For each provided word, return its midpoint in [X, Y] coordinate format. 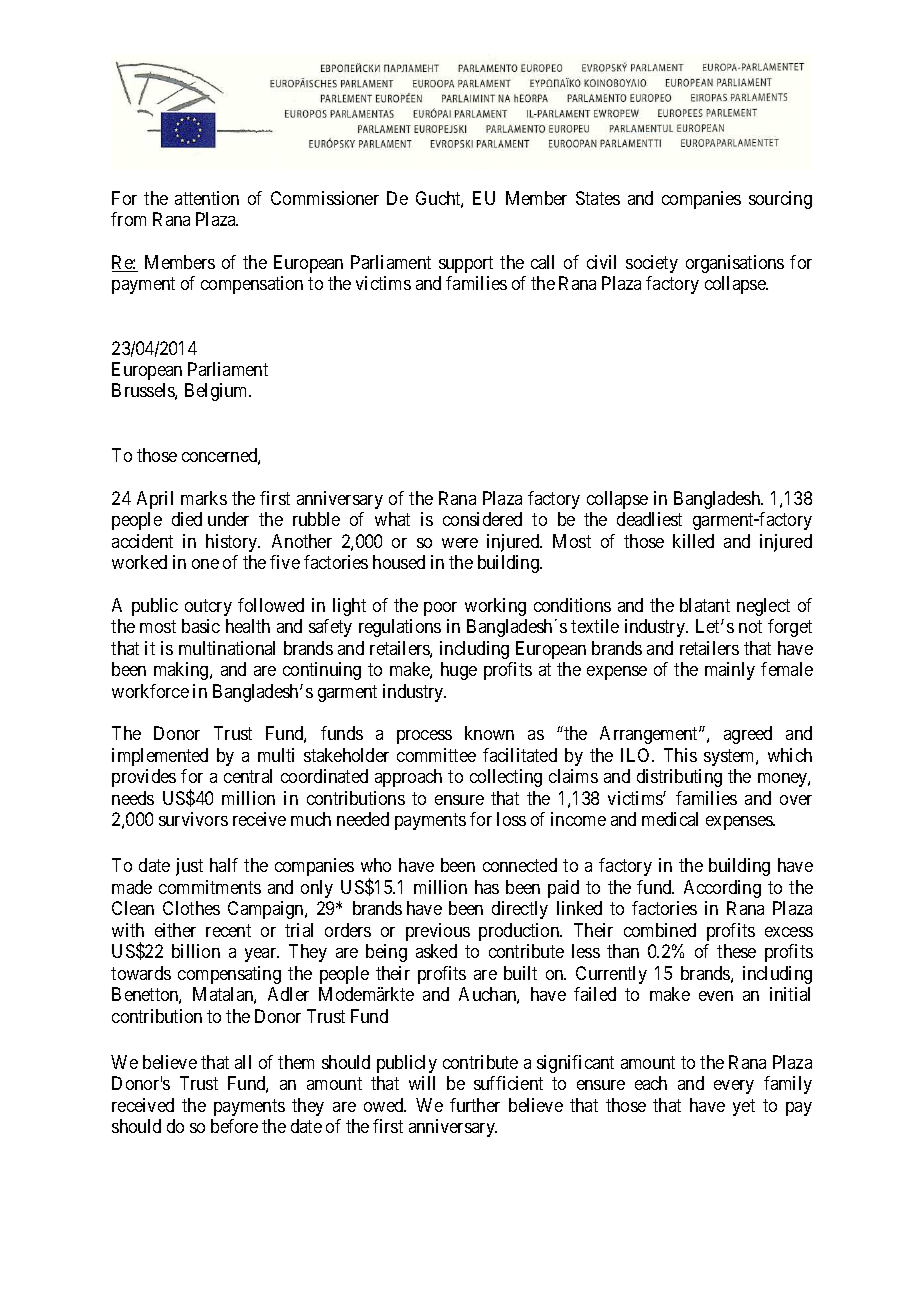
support [466, 264]
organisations [735, 264]
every [734, 1087]
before [234, 1126]
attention [207, 198]
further [475, 1105]
